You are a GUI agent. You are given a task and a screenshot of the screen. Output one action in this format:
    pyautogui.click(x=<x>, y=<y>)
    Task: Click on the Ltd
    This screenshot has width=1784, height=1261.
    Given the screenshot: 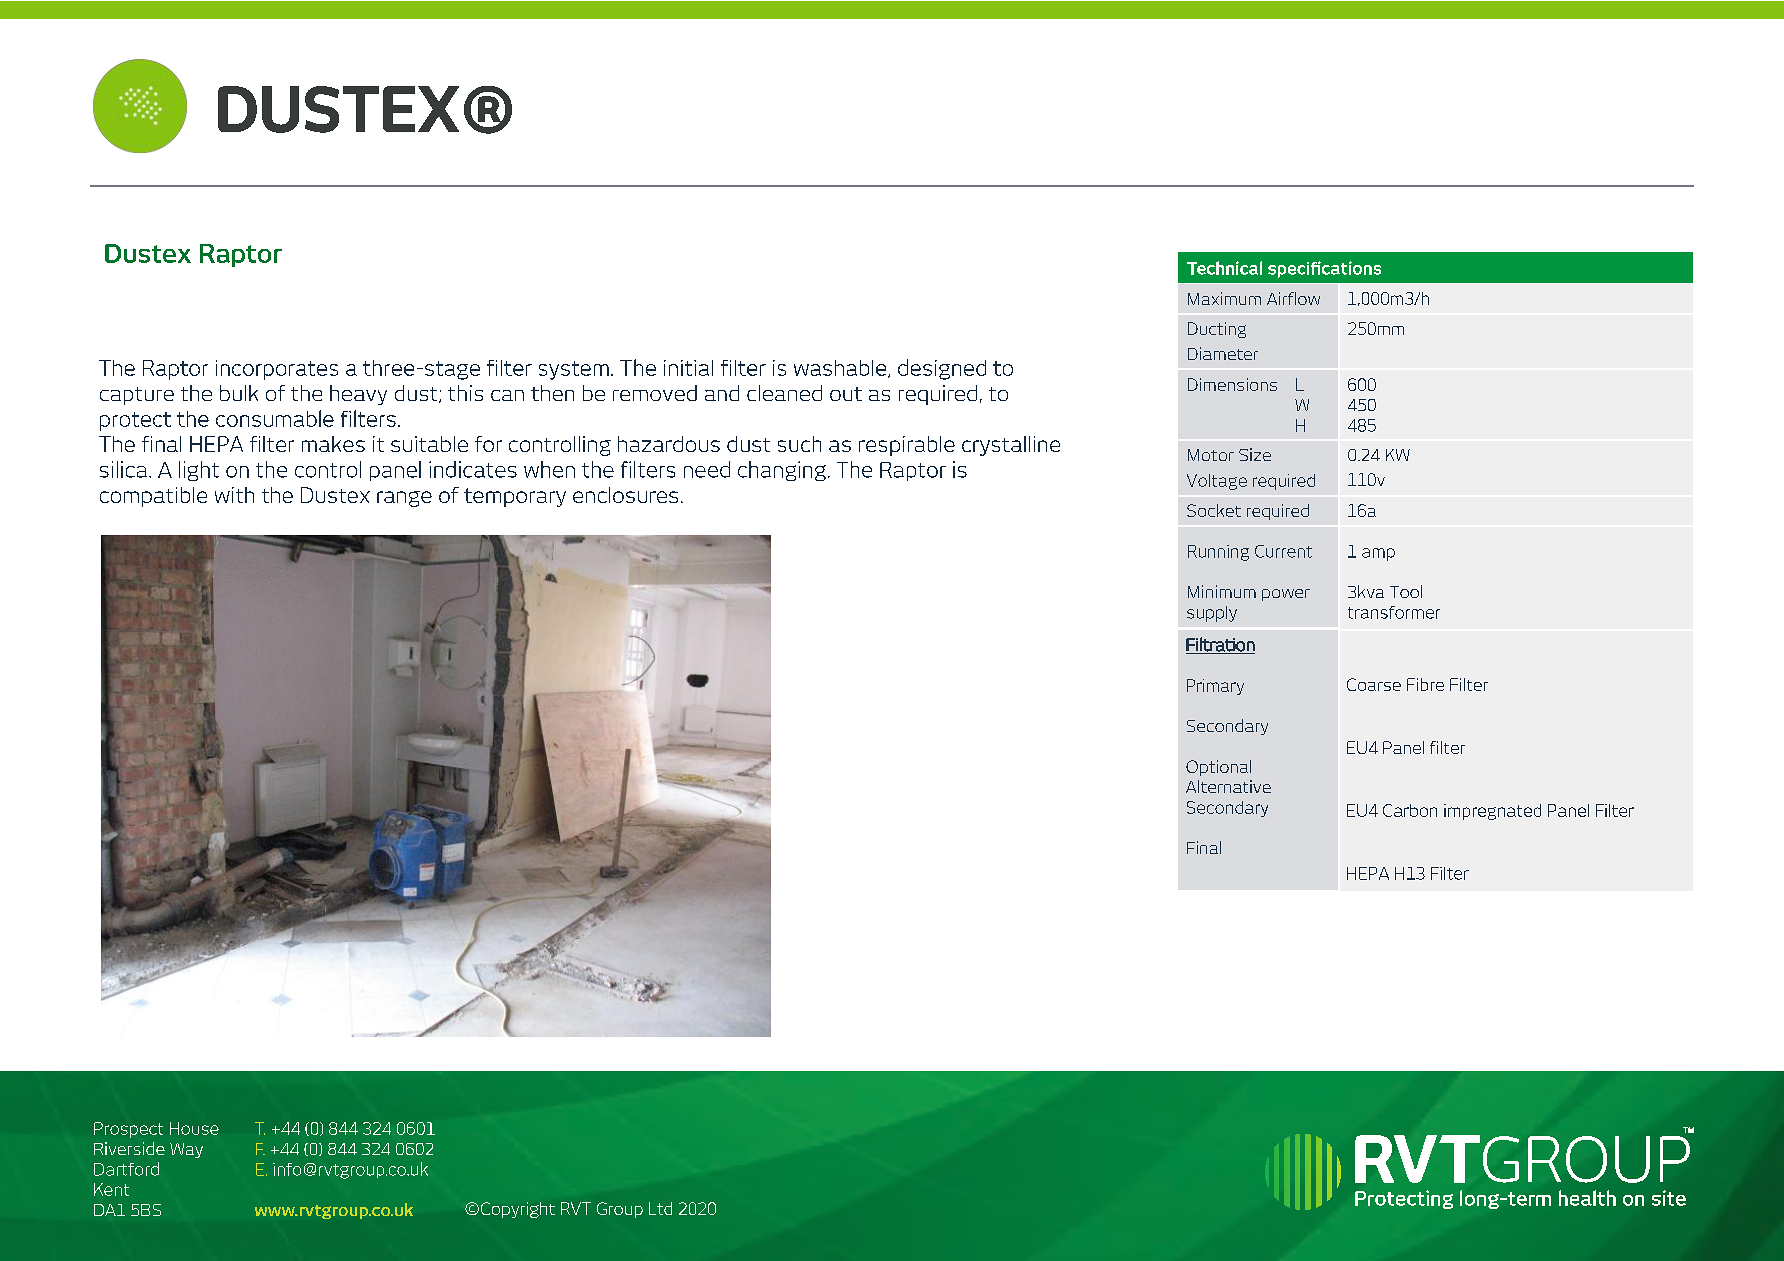 What is the action you would take?
    pyautogui.click(x=660, y=1208)
